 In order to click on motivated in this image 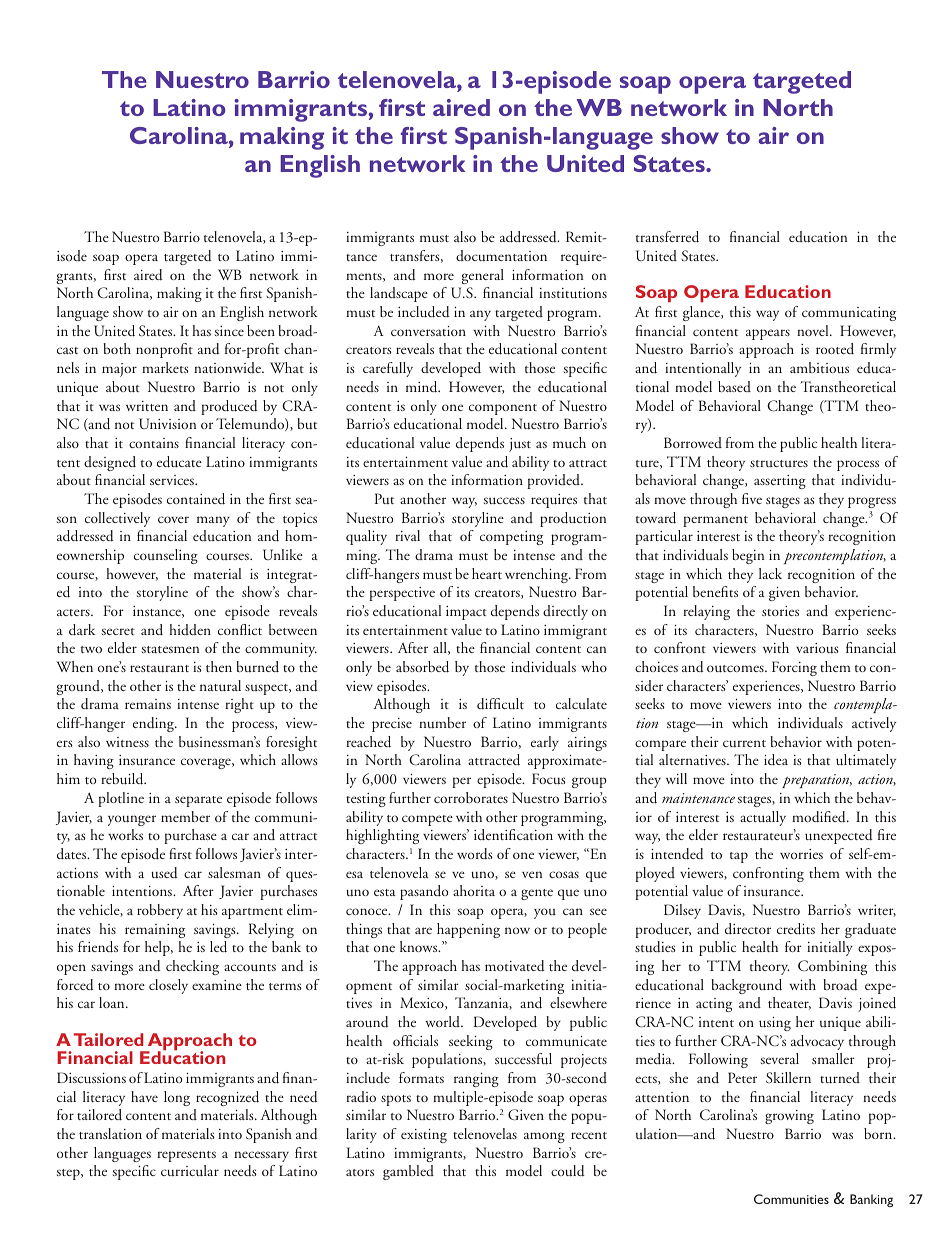, I will do `click(515, 966)`.
